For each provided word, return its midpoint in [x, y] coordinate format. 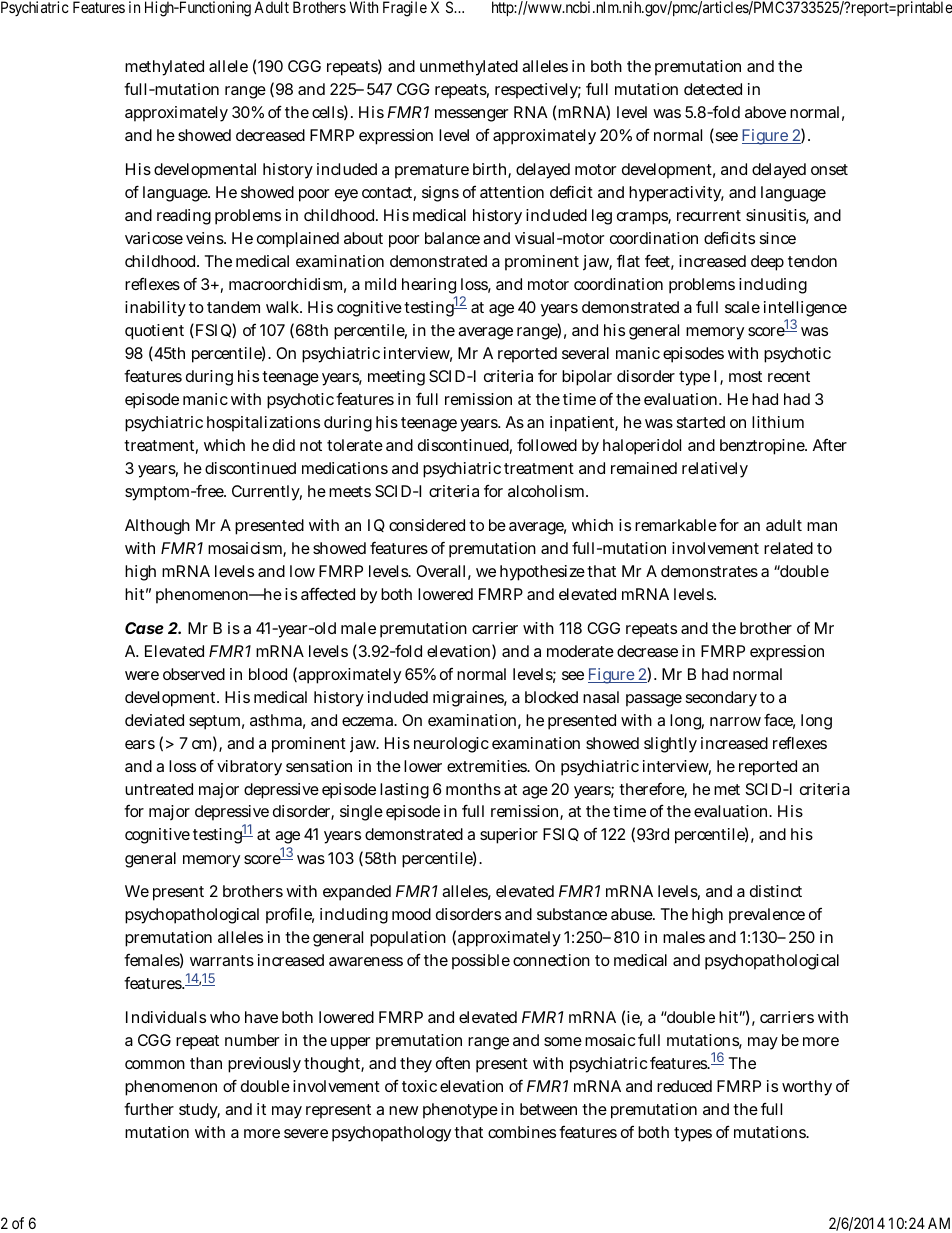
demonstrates [709, 571]
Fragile [405, 9]
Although [157, 527]
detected [713, 89]
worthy [807, 1088]
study [199, 1111]
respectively [538, 91]
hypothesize [542, 573]
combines [522, 1132]
